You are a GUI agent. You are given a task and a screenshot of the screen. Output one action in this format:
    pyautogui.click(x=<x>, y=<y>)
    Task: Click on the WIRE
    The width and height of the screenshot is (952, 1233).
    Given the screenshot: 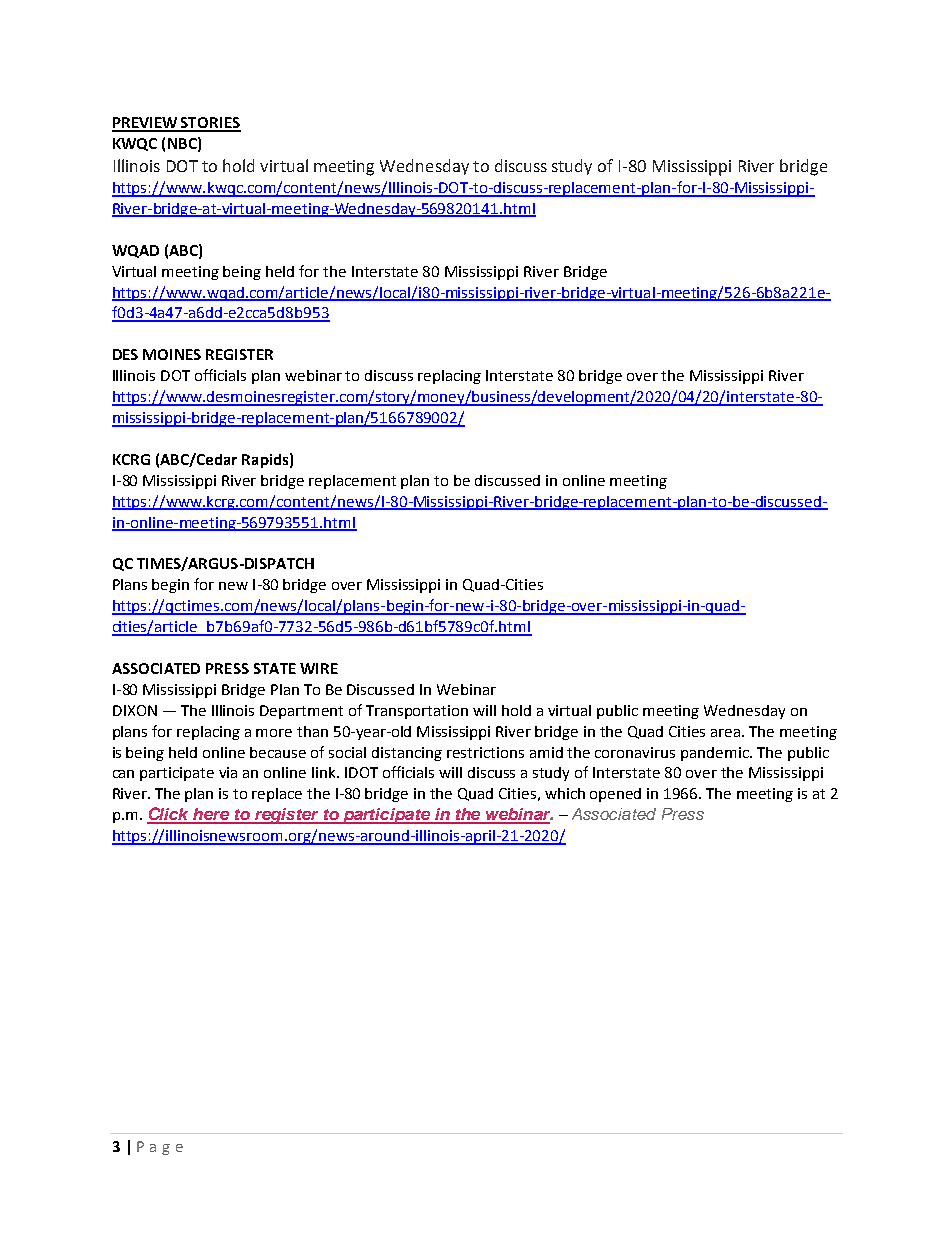 What is the action you would take?
    pyautogui.click(x=319, y=668)
